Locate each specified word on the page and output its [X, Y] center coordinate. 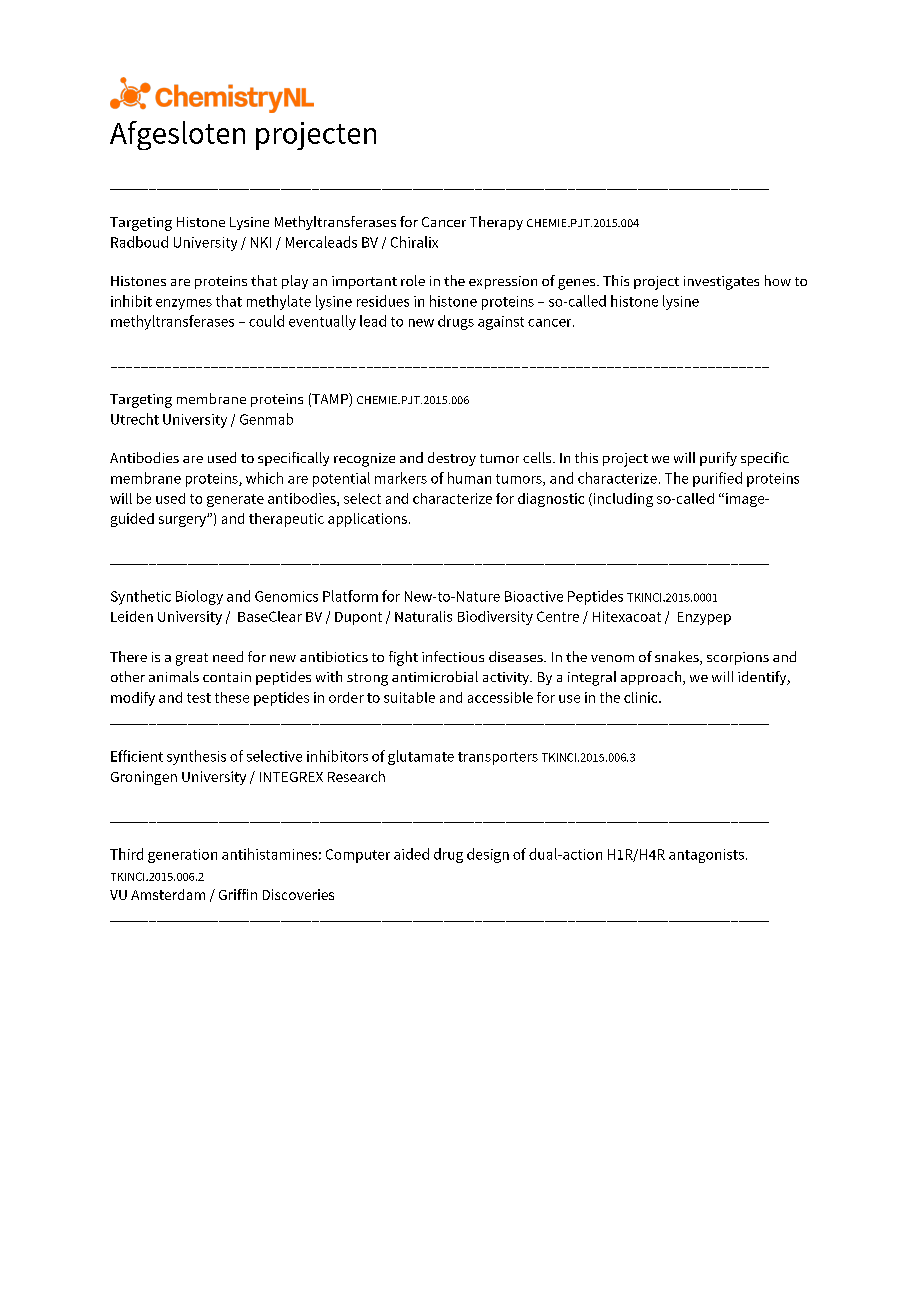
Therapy [496, 223]
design [488, 855]
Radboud [139, 242]
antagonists [706, 856]
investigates [721, 283]
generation [182, 856]
